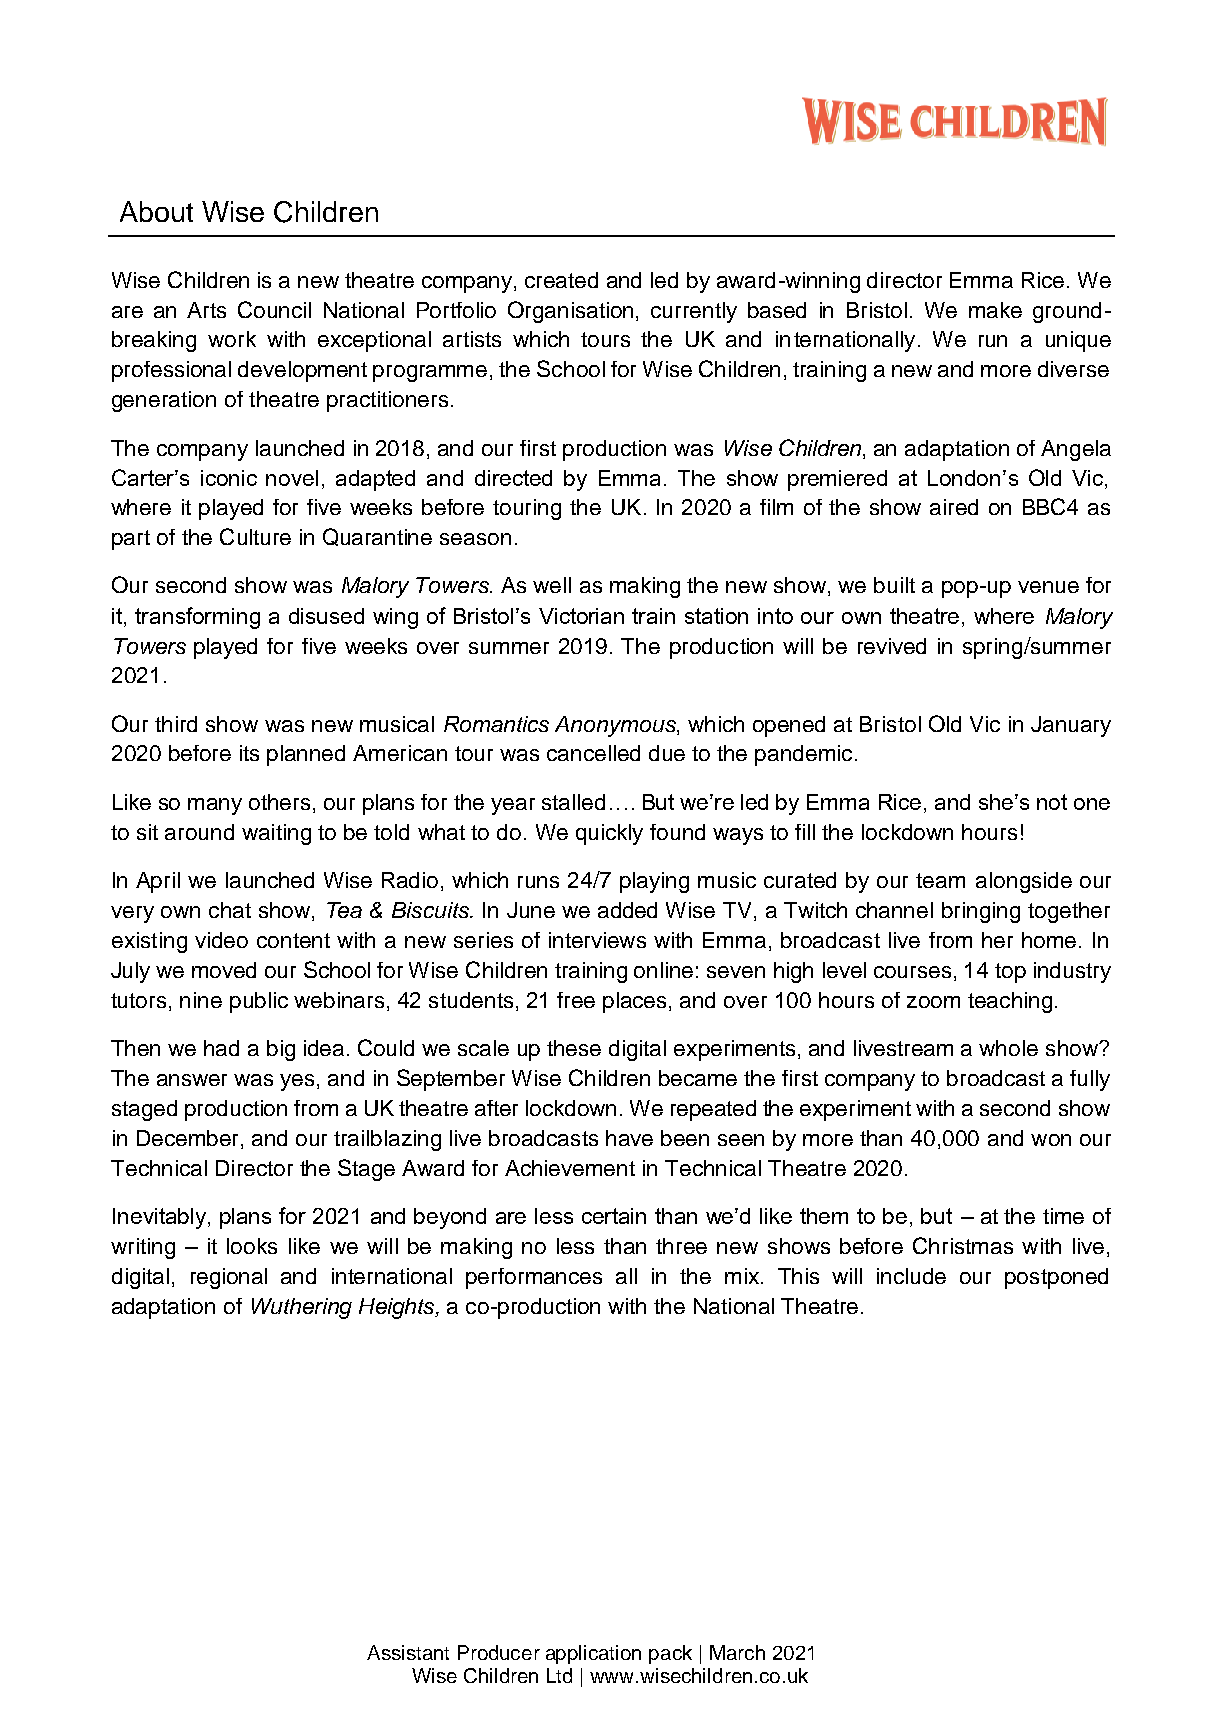 Image resolution: width=1222 pixels, height=1730 pixels. I want to click on Assistant, so click(408, 1652).
